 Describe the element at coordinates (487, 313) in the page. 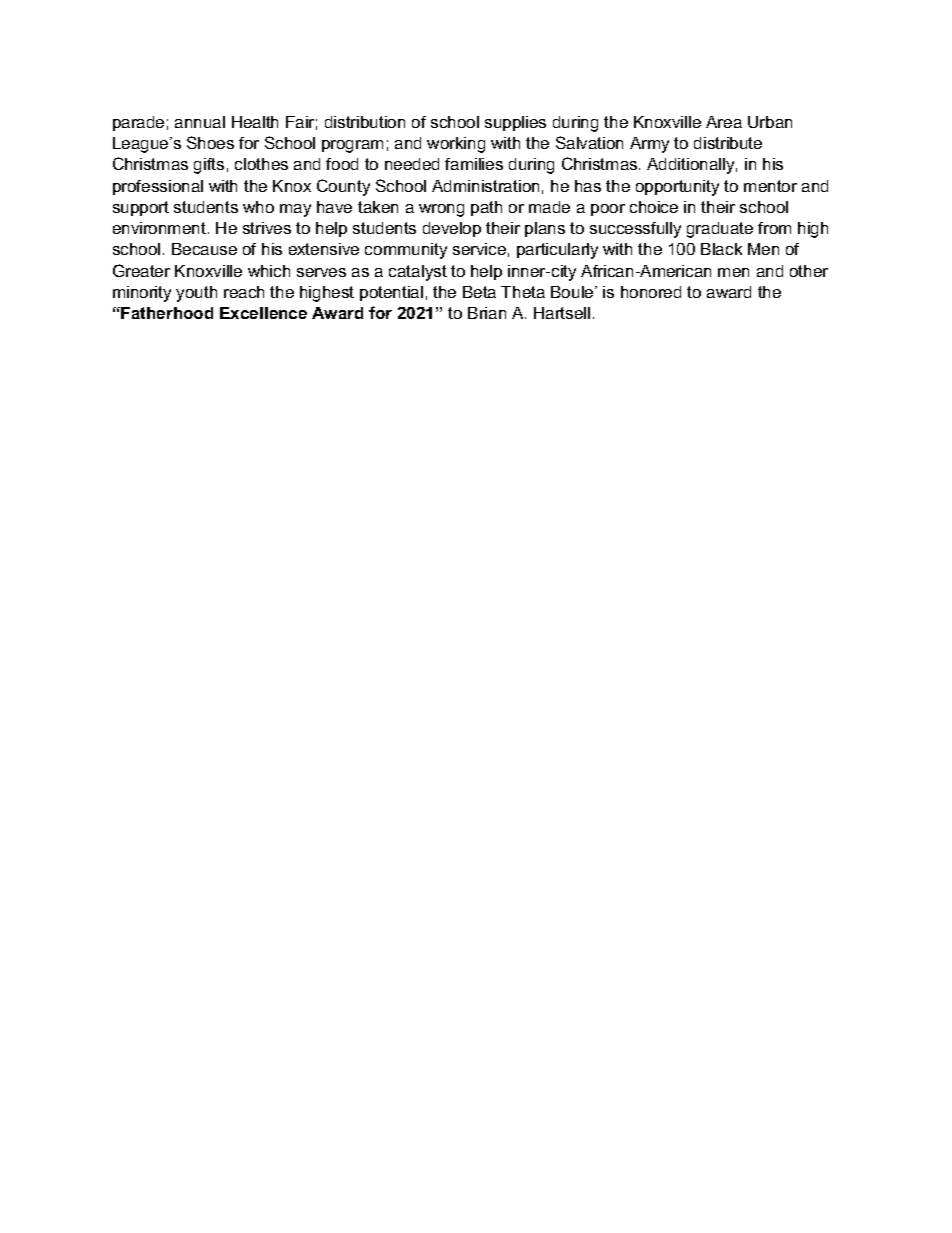

I see `Brian` at that location.
